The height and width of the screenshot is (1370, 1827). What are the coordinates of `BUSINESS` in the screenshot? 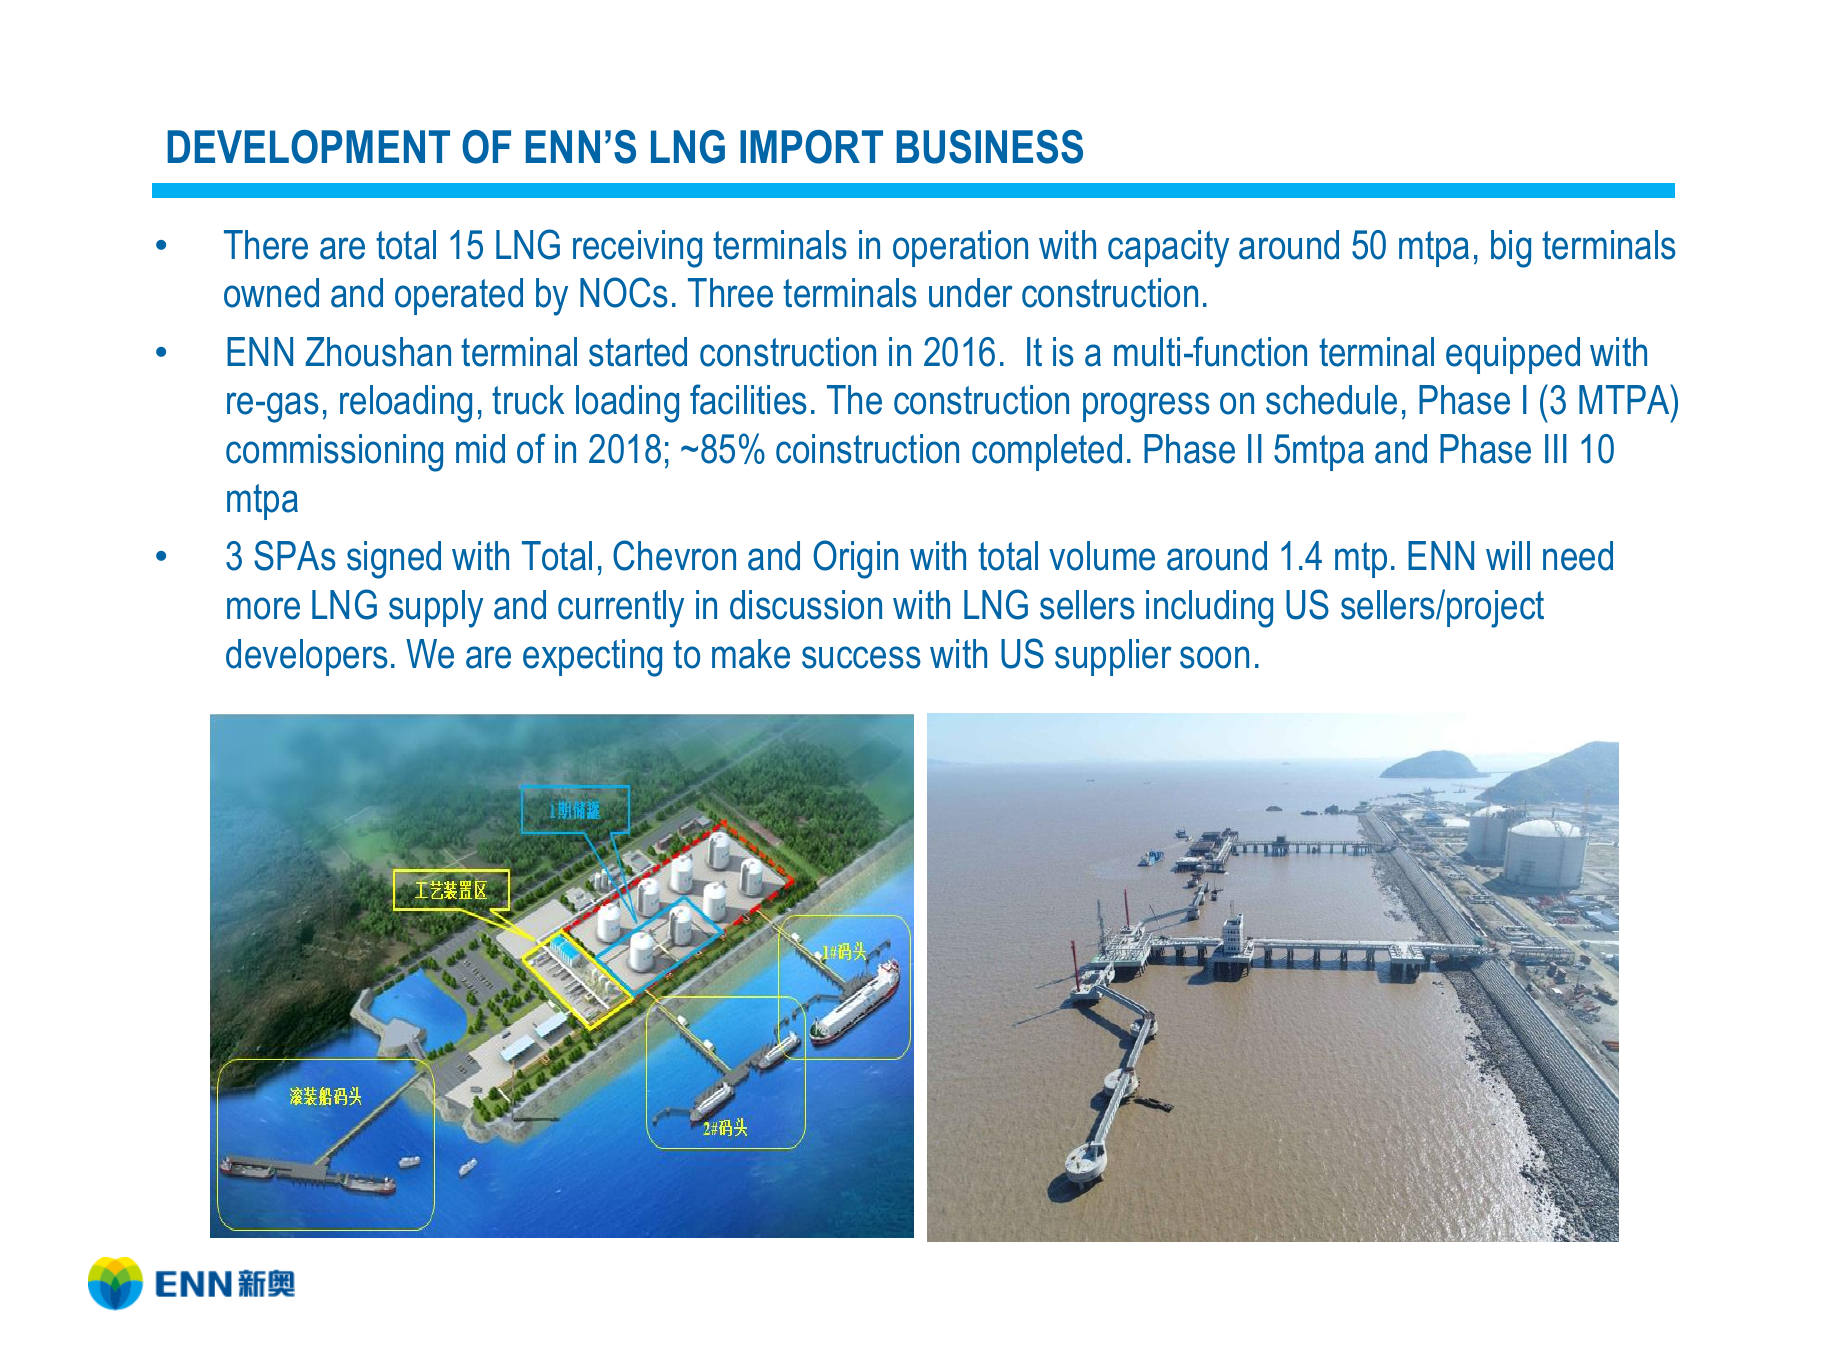 It's located at (990, 147).
